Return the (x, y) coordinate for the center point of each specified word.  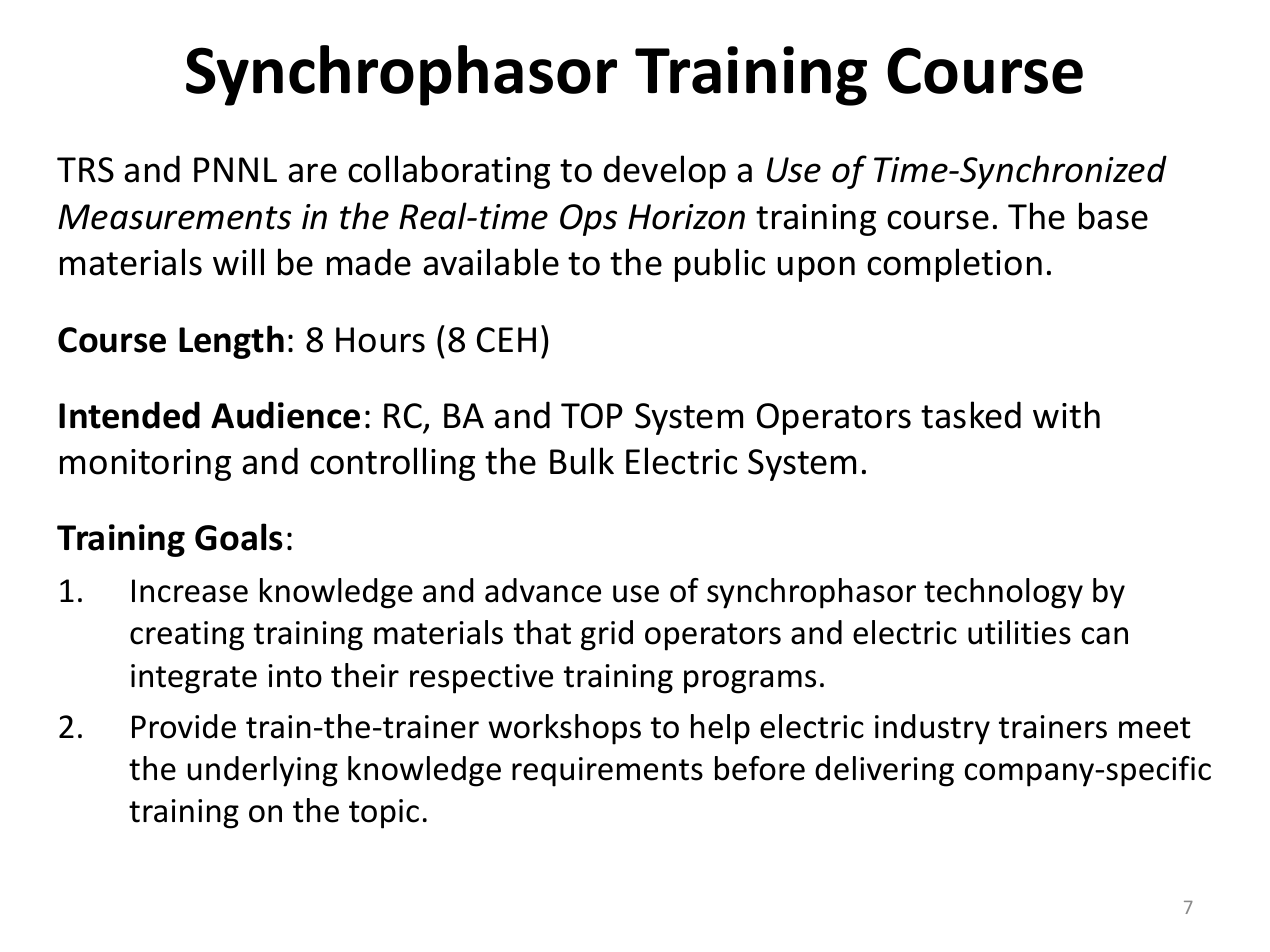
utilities (1019, 632)
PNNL (235, 169)
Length (231, 342)
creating (187, 636)
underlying (263, 771)
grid (607, 635)
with (1066, 415)
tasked (971, 415)
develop (665, 172)
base (1113, 216)
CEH (506, 340)
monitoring (145, 465)
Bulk (582, 461)
